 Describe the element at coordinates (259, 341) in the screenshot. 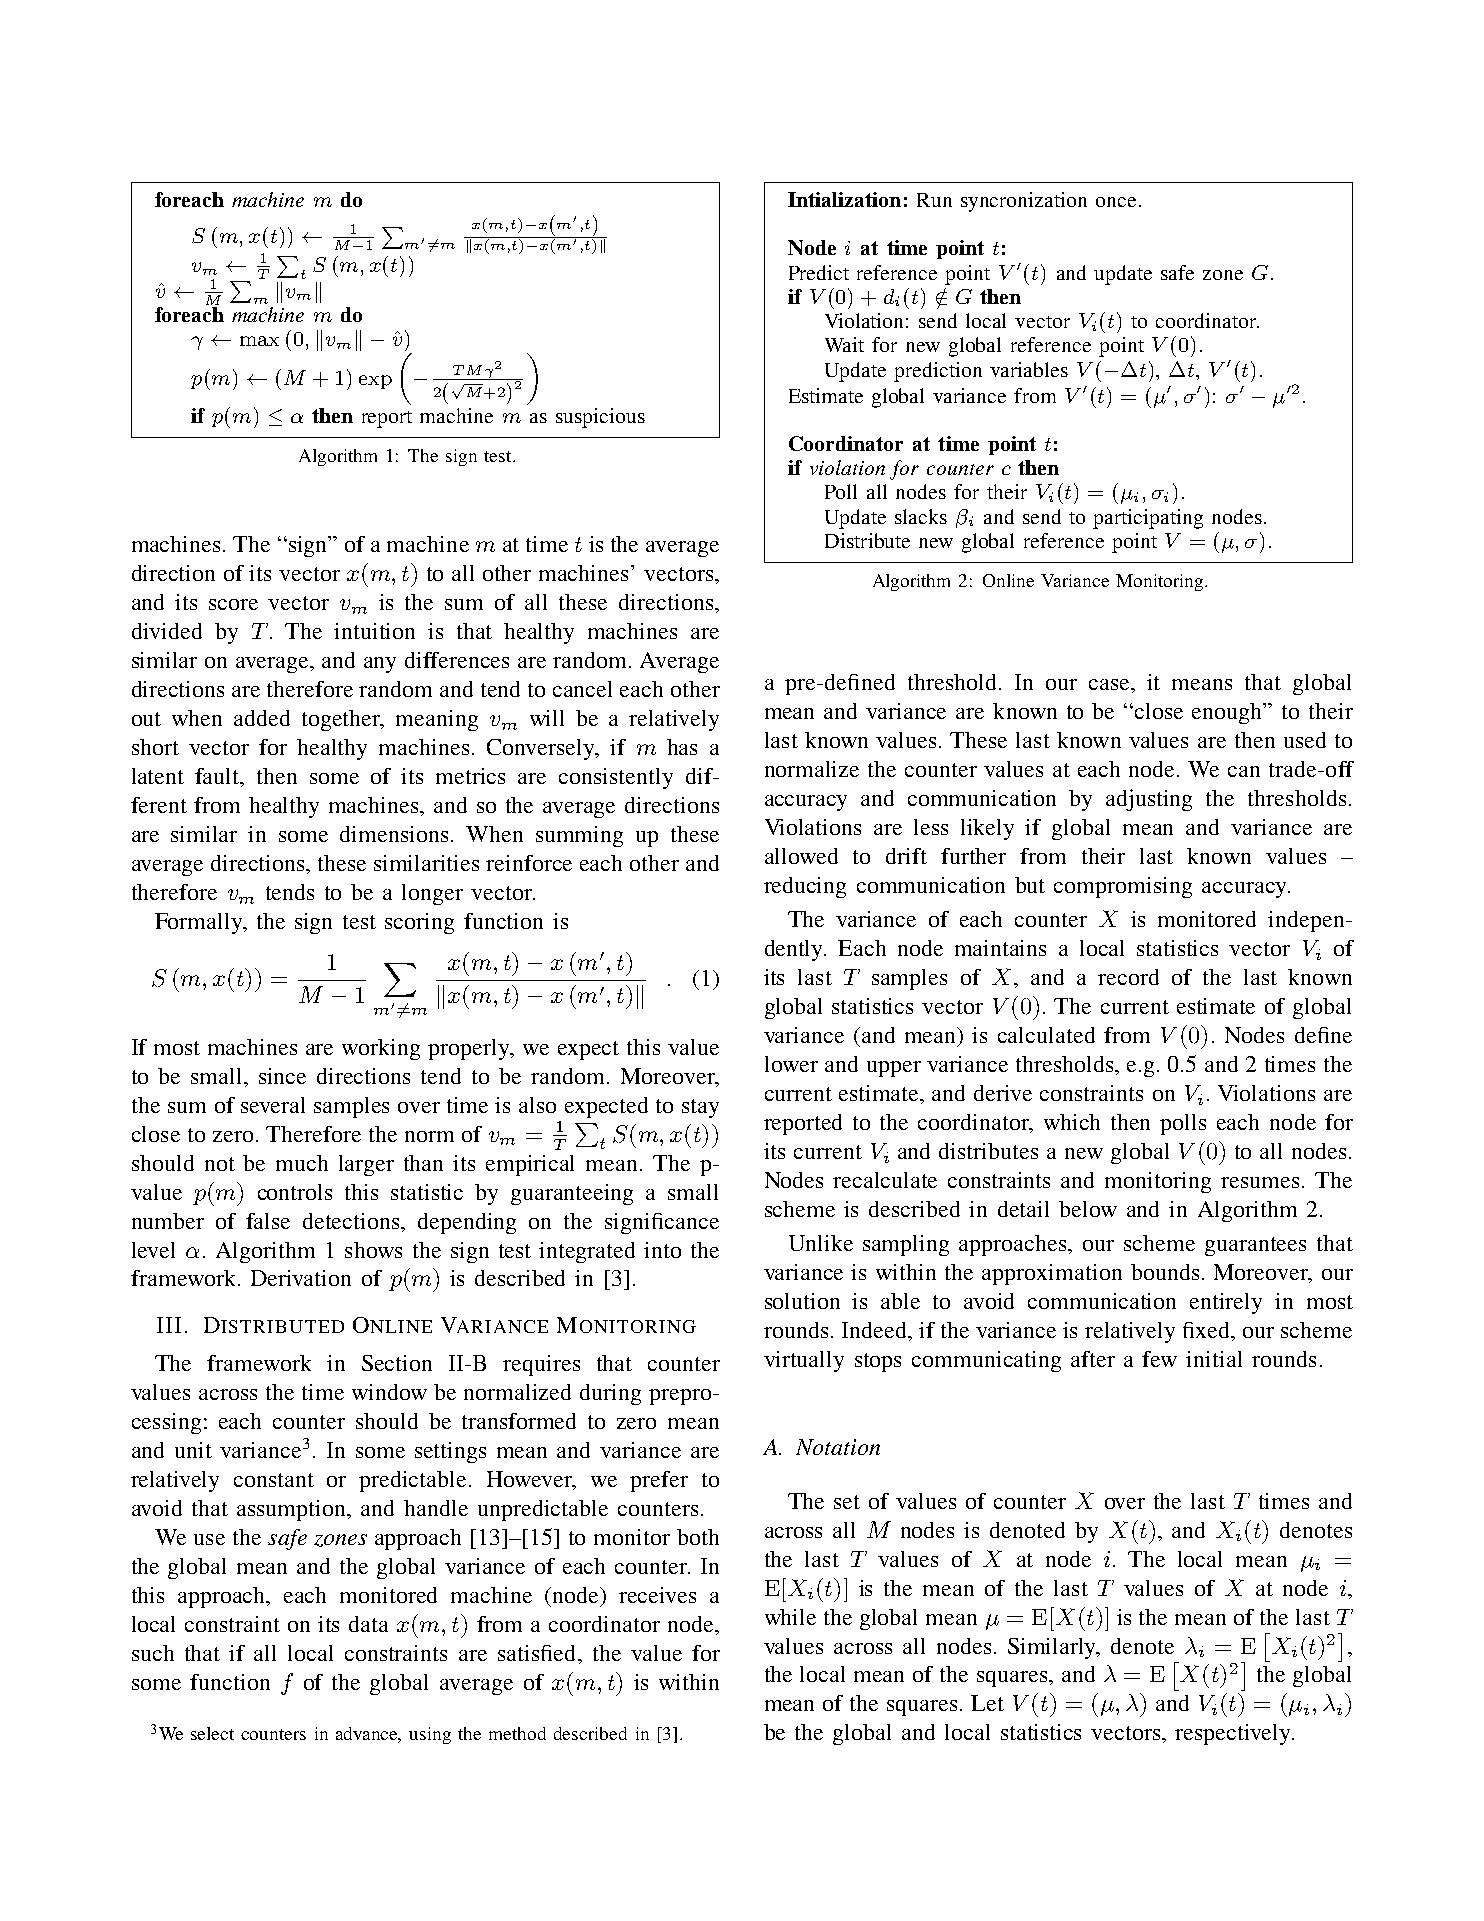

I see `max` at that location.
